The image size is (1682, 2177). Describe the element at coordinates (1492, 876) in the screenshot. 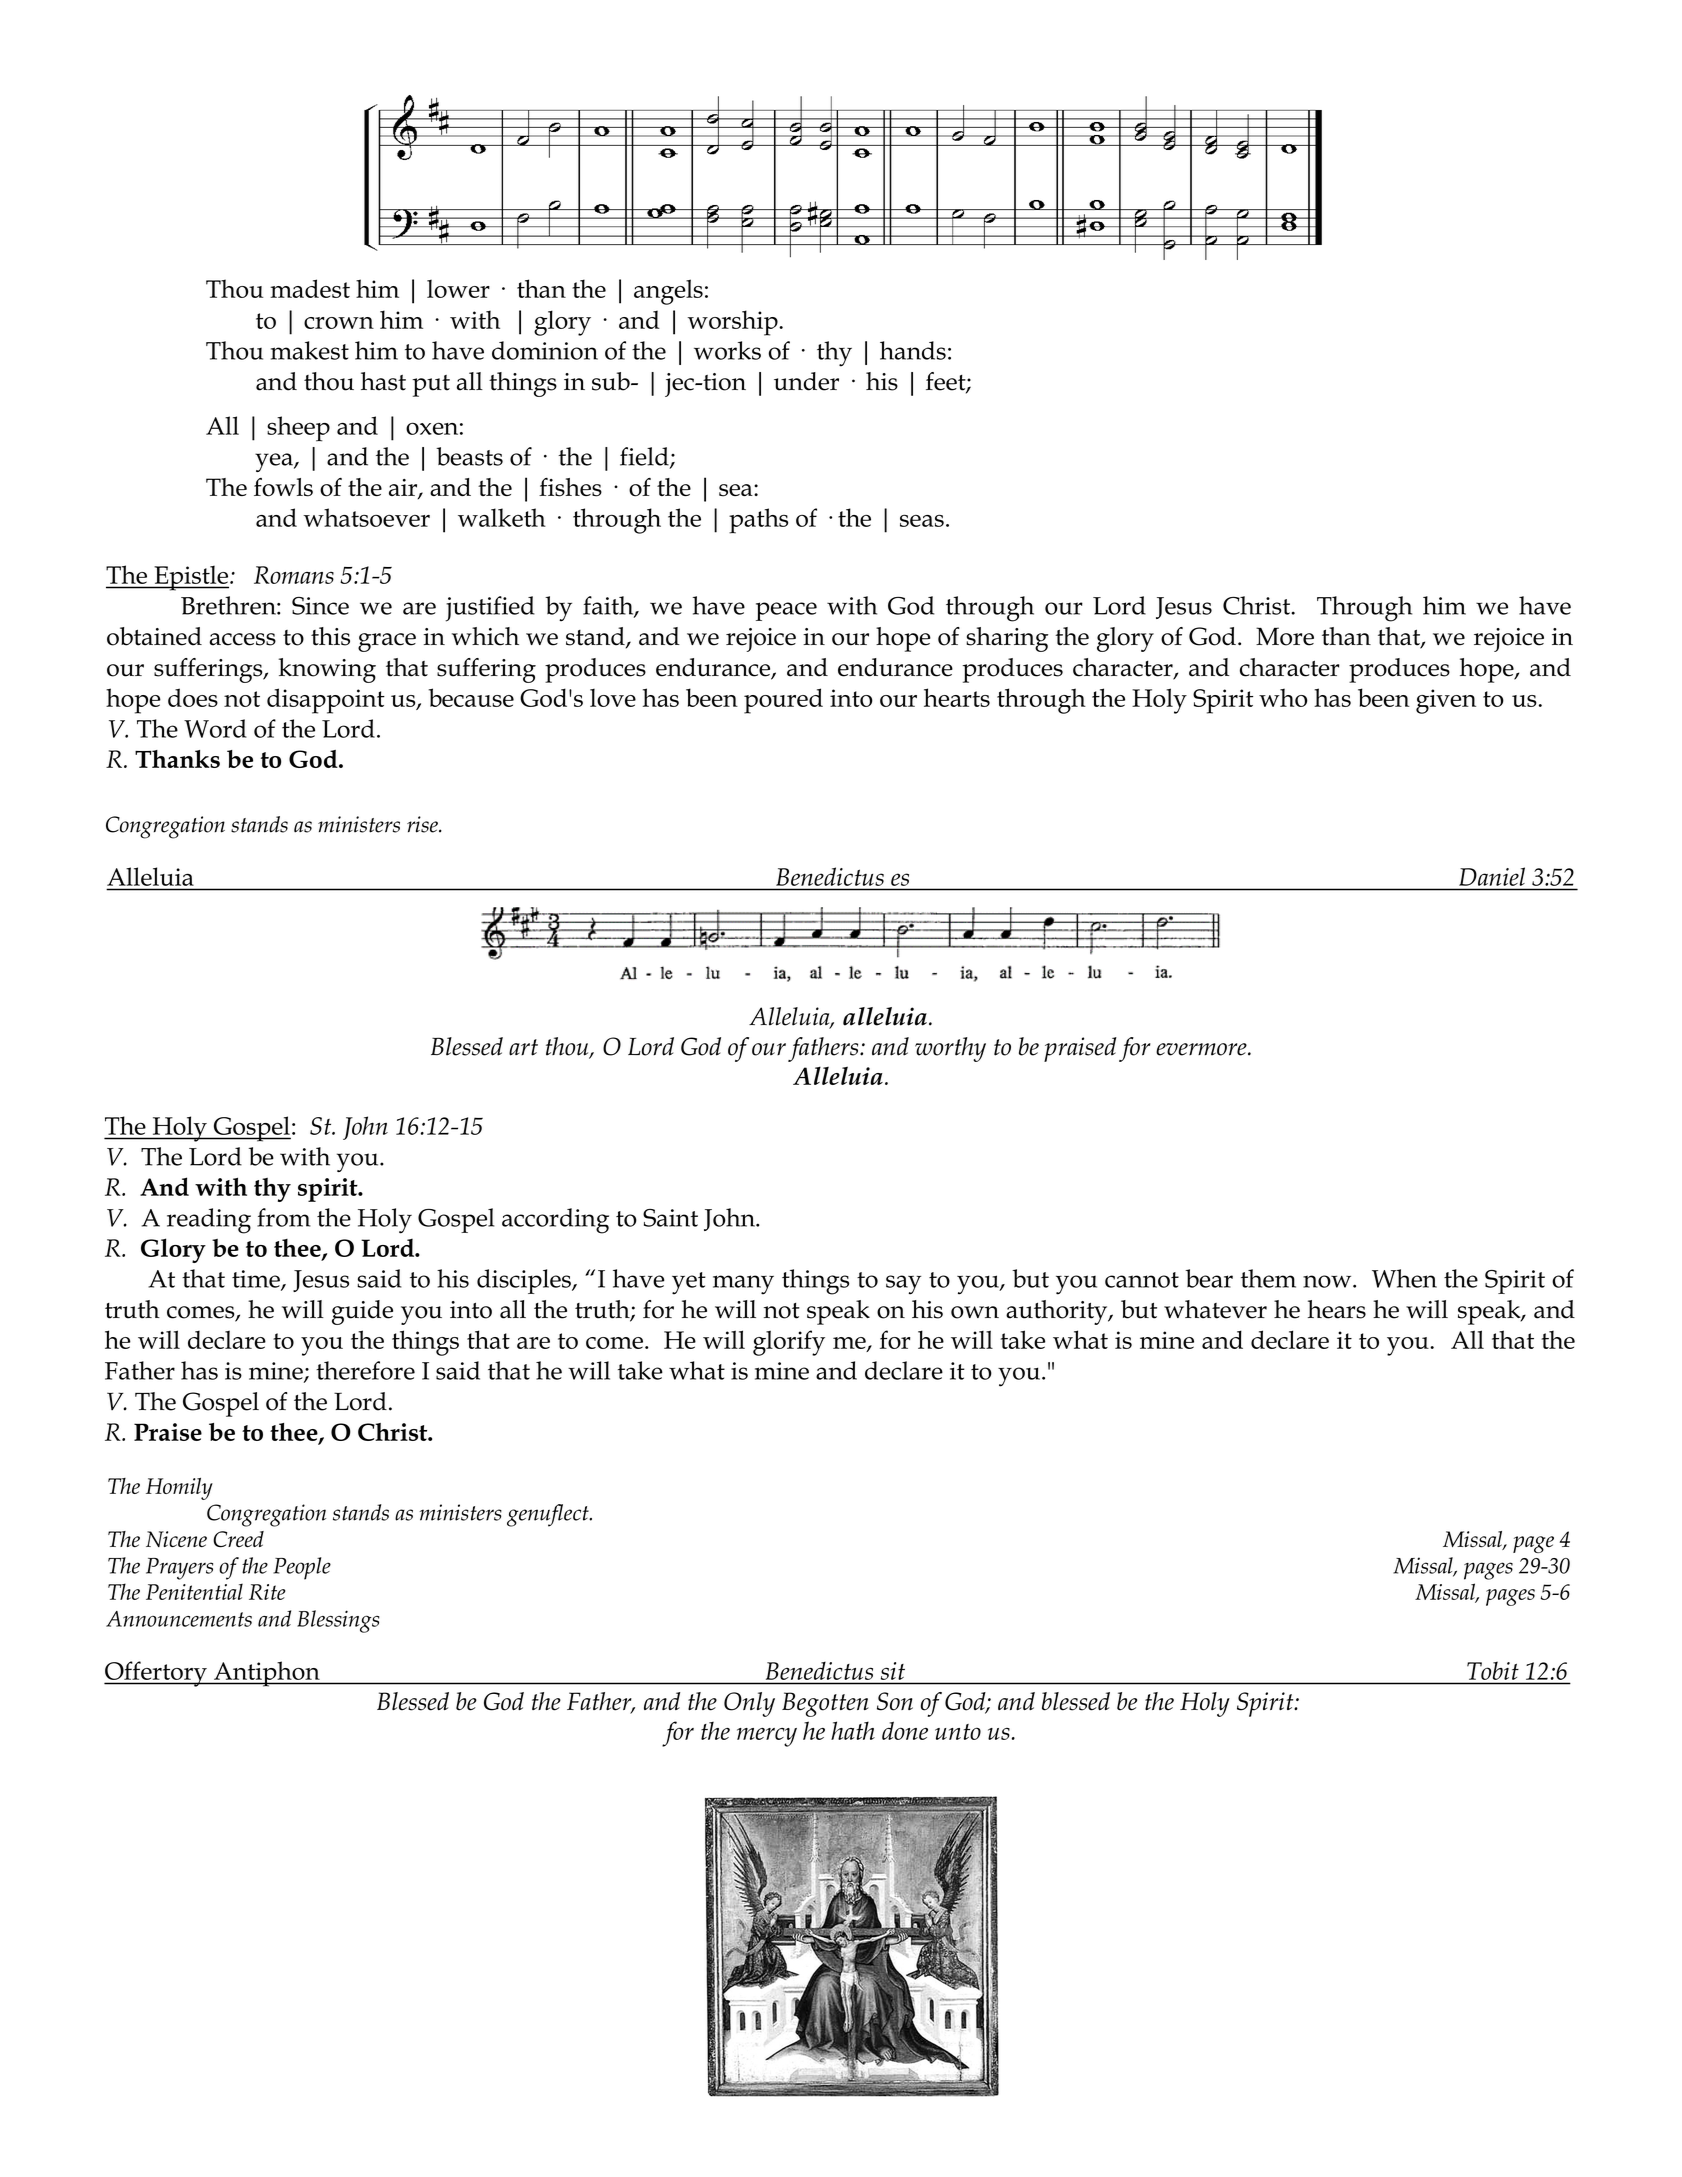

I see `Daniel` at that location.
